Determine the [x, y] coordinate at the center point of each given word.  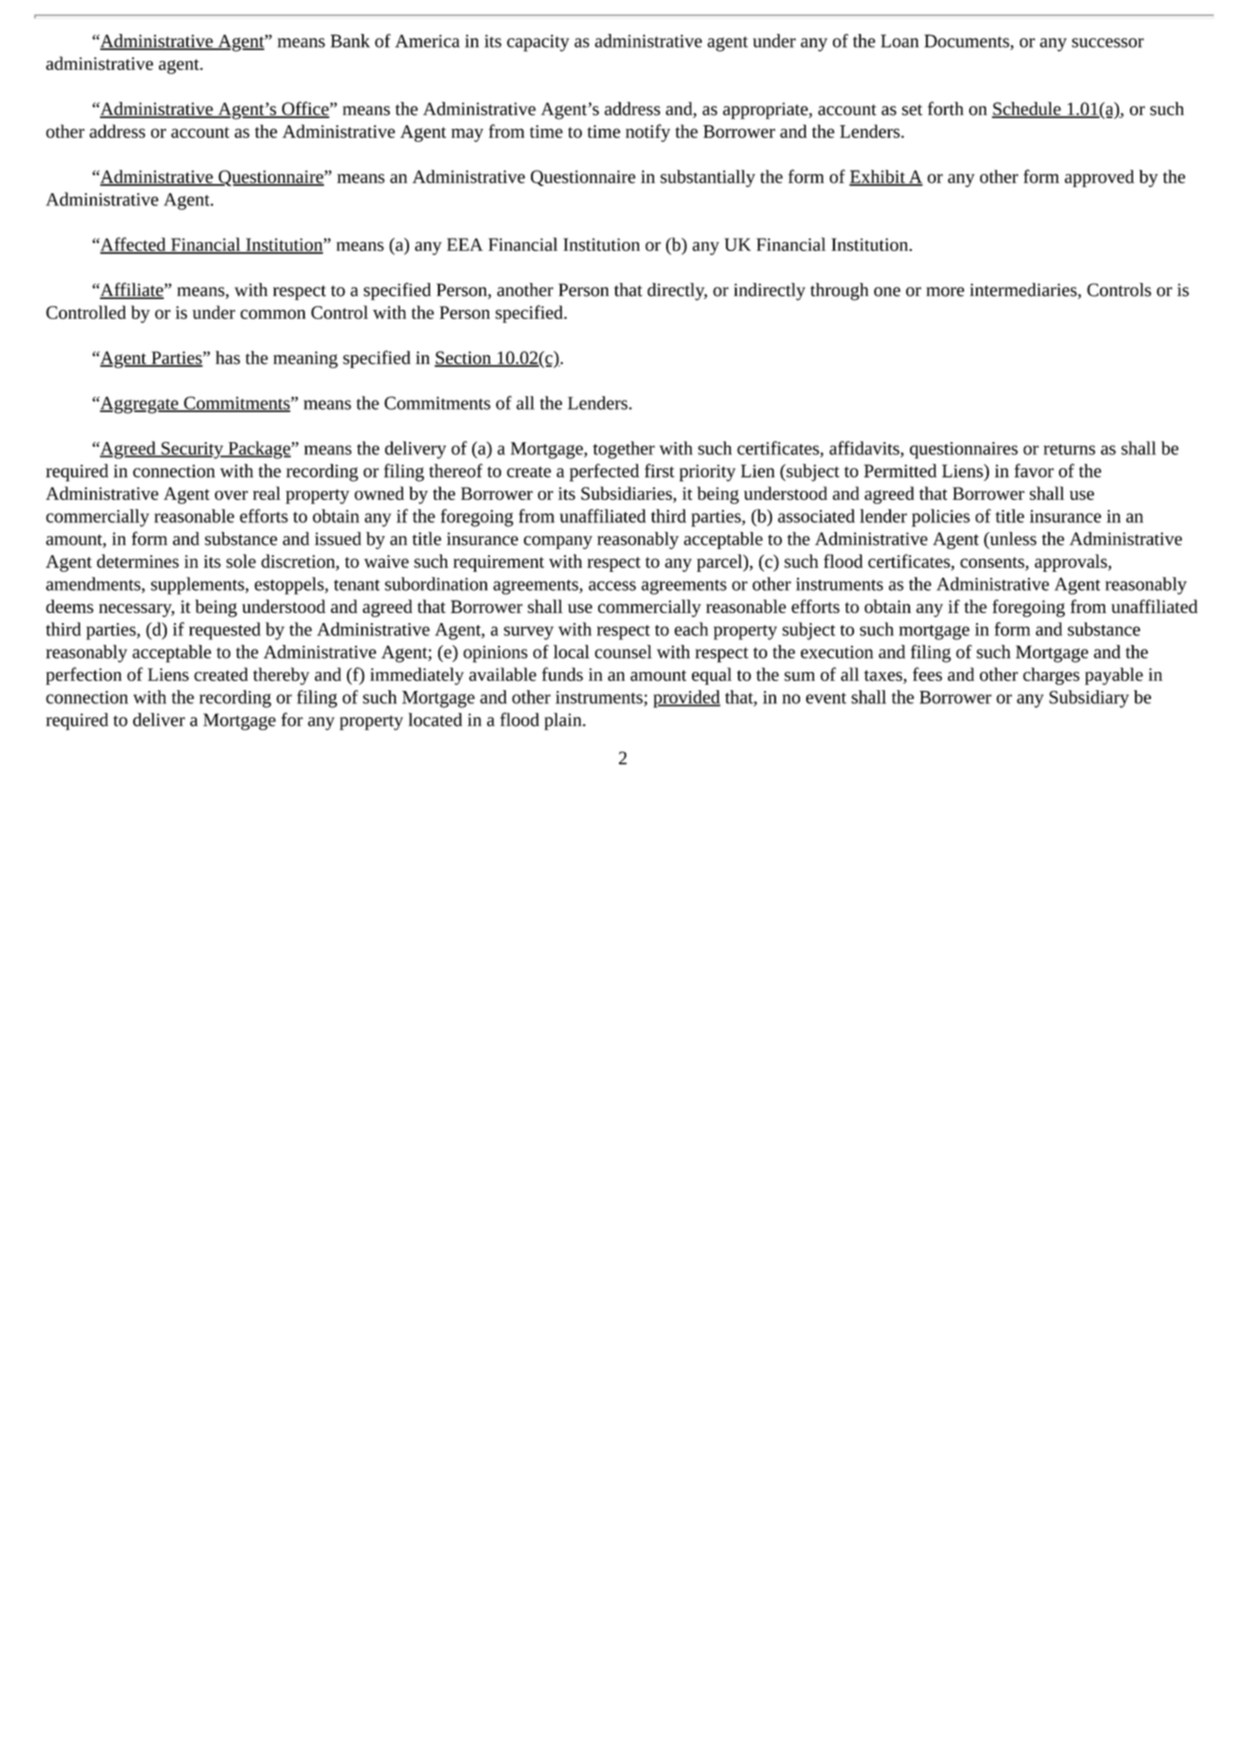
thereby [281, 676]
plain [564, 721]
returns [1069, 449]
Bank [350, 41]
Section [464, 359]
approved [1099, 178]
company [558, 542]
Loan [900, 41]
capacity [538, 43]
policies [941, 518]
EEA [465, 244]
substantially [707, 178]
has [228, 358]
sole [241, 561]
